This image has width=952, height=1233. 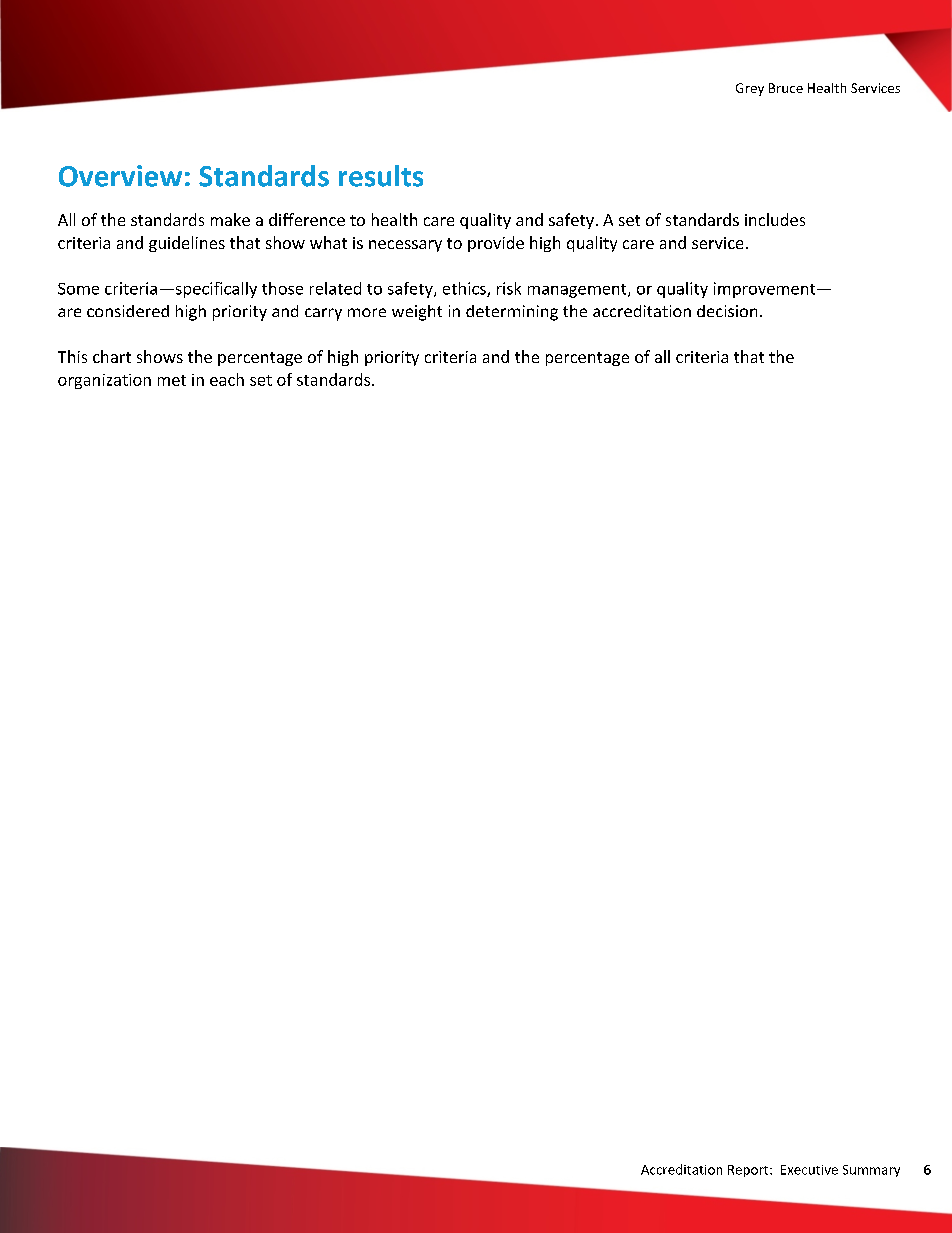 What do you see at coordinates (749, 1171) in the image?
I see `Report` at bounding box center [749, 1171].
